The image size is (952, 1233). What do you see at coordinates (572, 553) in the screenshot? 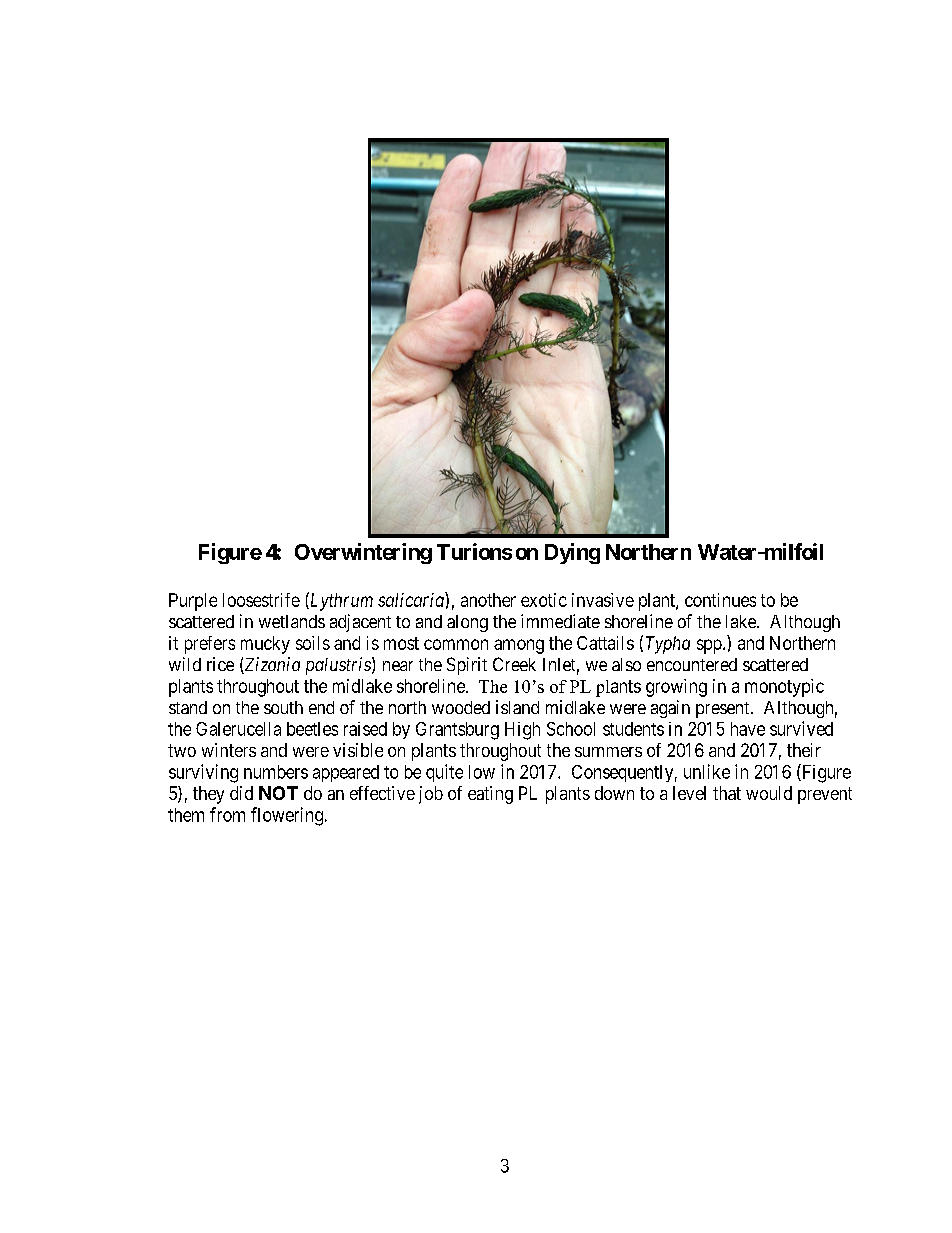
I see `Dying` at bounding box center [572, 553].
